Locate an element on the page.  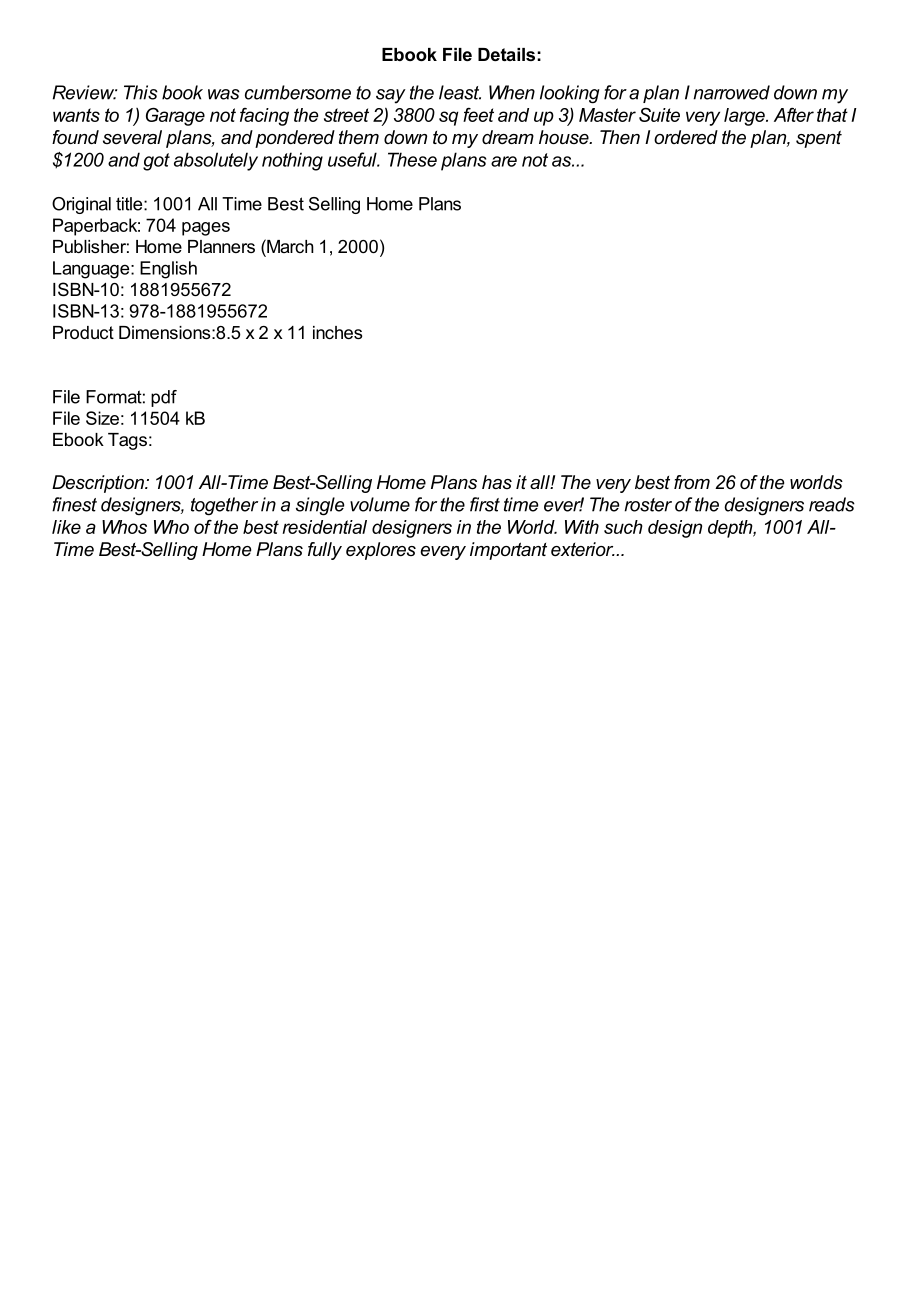
narrowed is located at coordinates (731, 92).
